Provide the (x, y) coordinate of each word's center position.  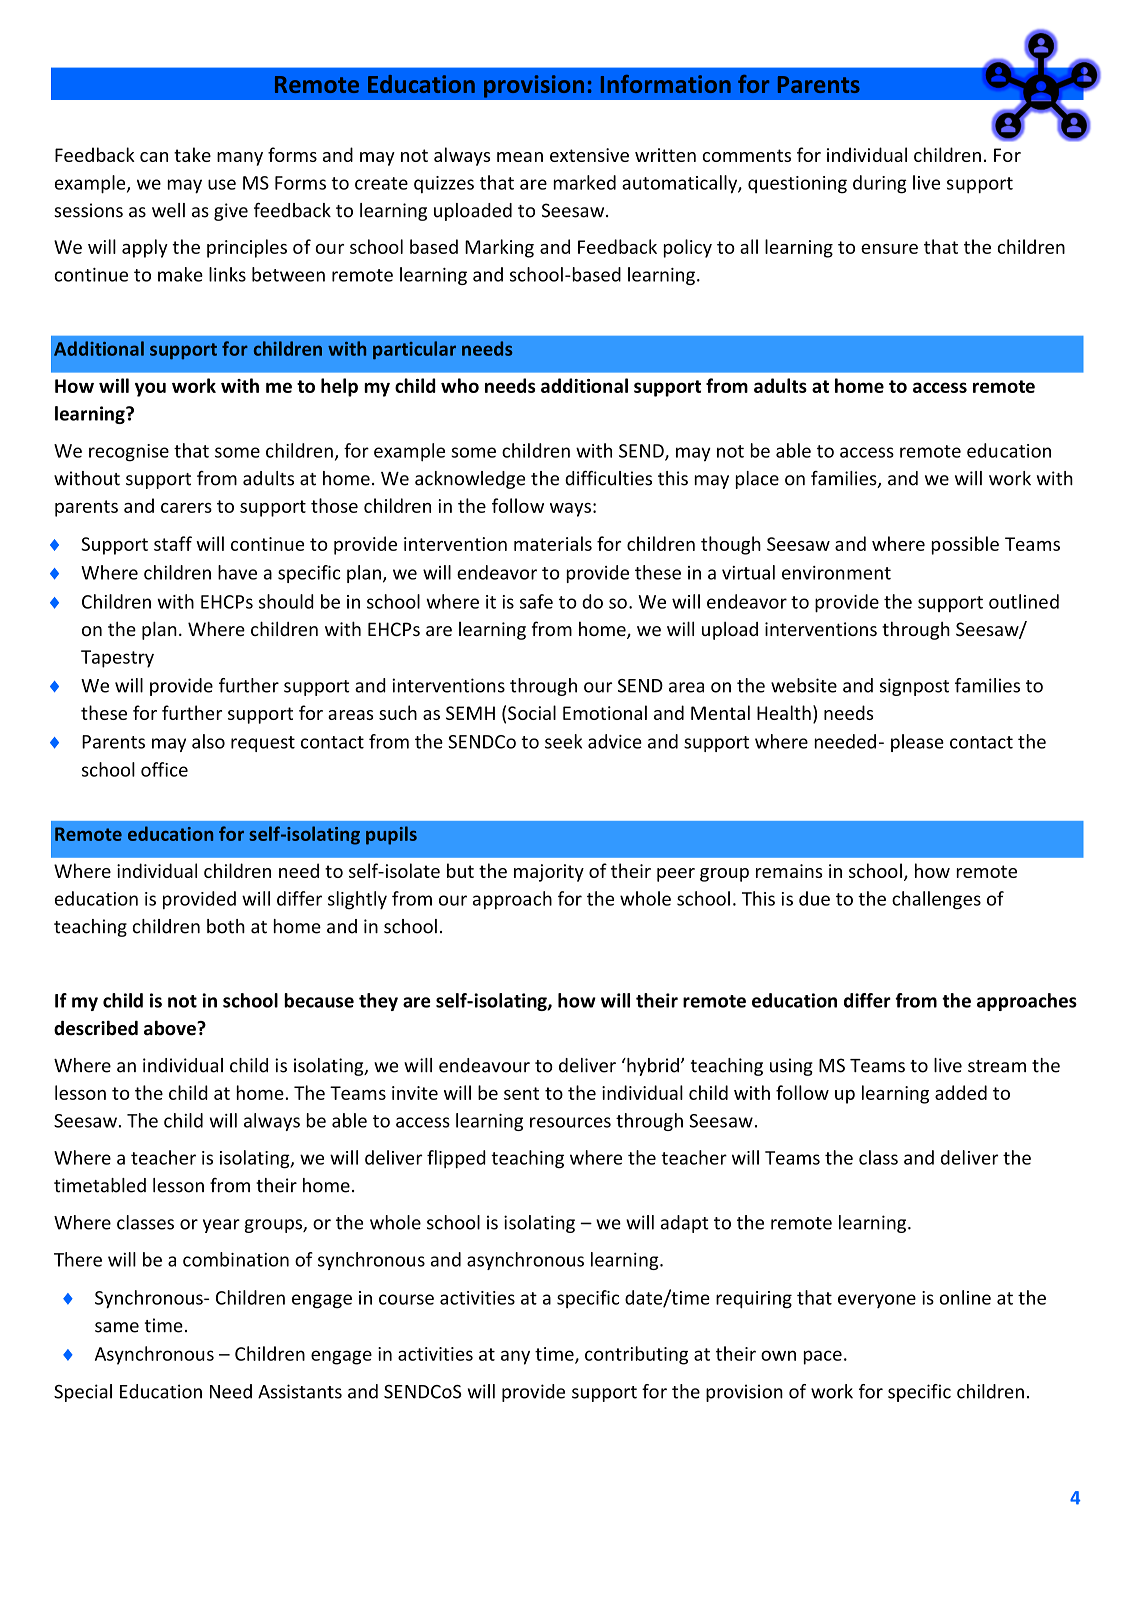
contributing (636, 1355)
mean (520, 157)
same (117, 1327)
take (192, 154)
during (880, 184)
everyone (877, 1301)
